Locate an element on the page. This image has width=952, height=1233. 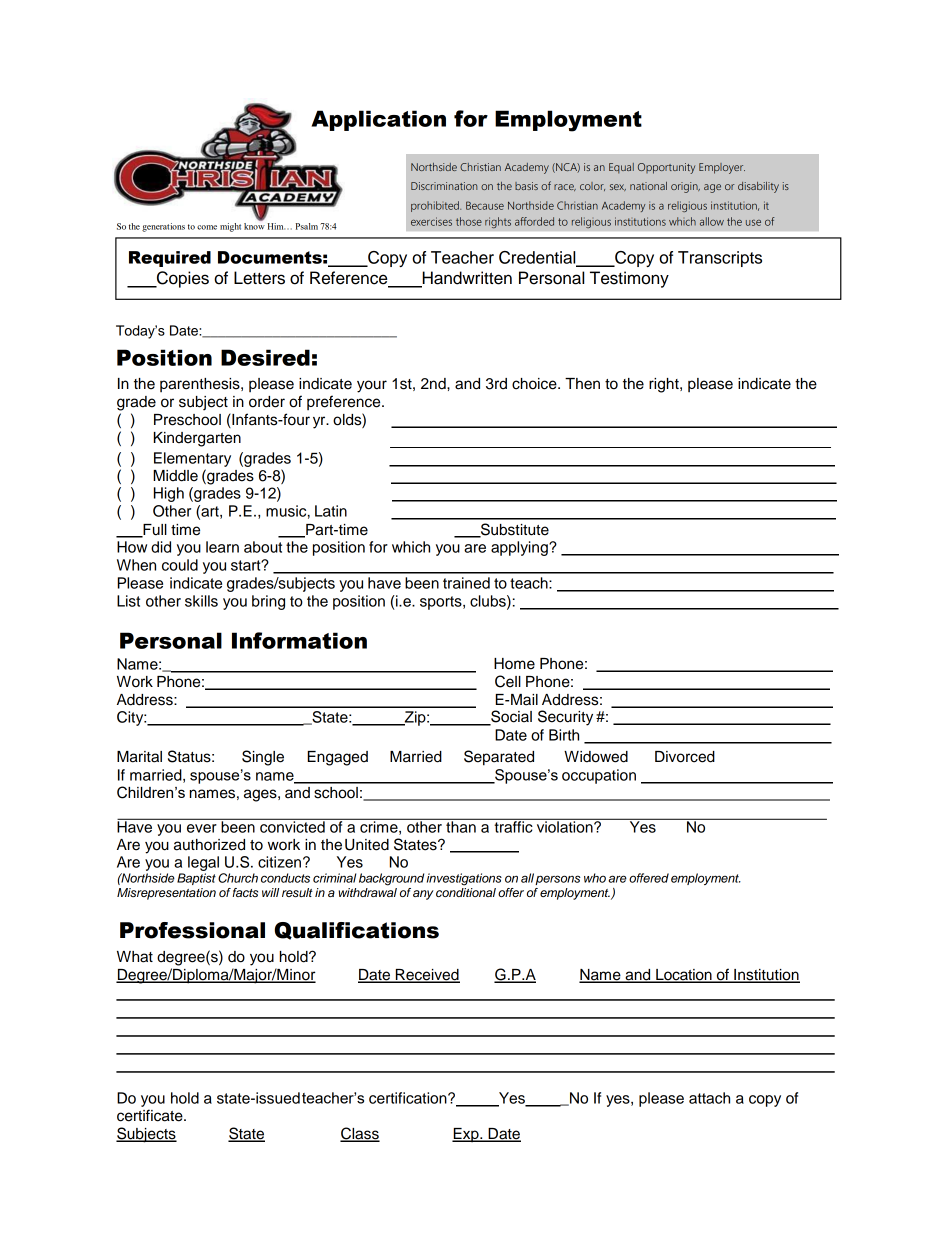
who is located at coordinates (595, 878).
